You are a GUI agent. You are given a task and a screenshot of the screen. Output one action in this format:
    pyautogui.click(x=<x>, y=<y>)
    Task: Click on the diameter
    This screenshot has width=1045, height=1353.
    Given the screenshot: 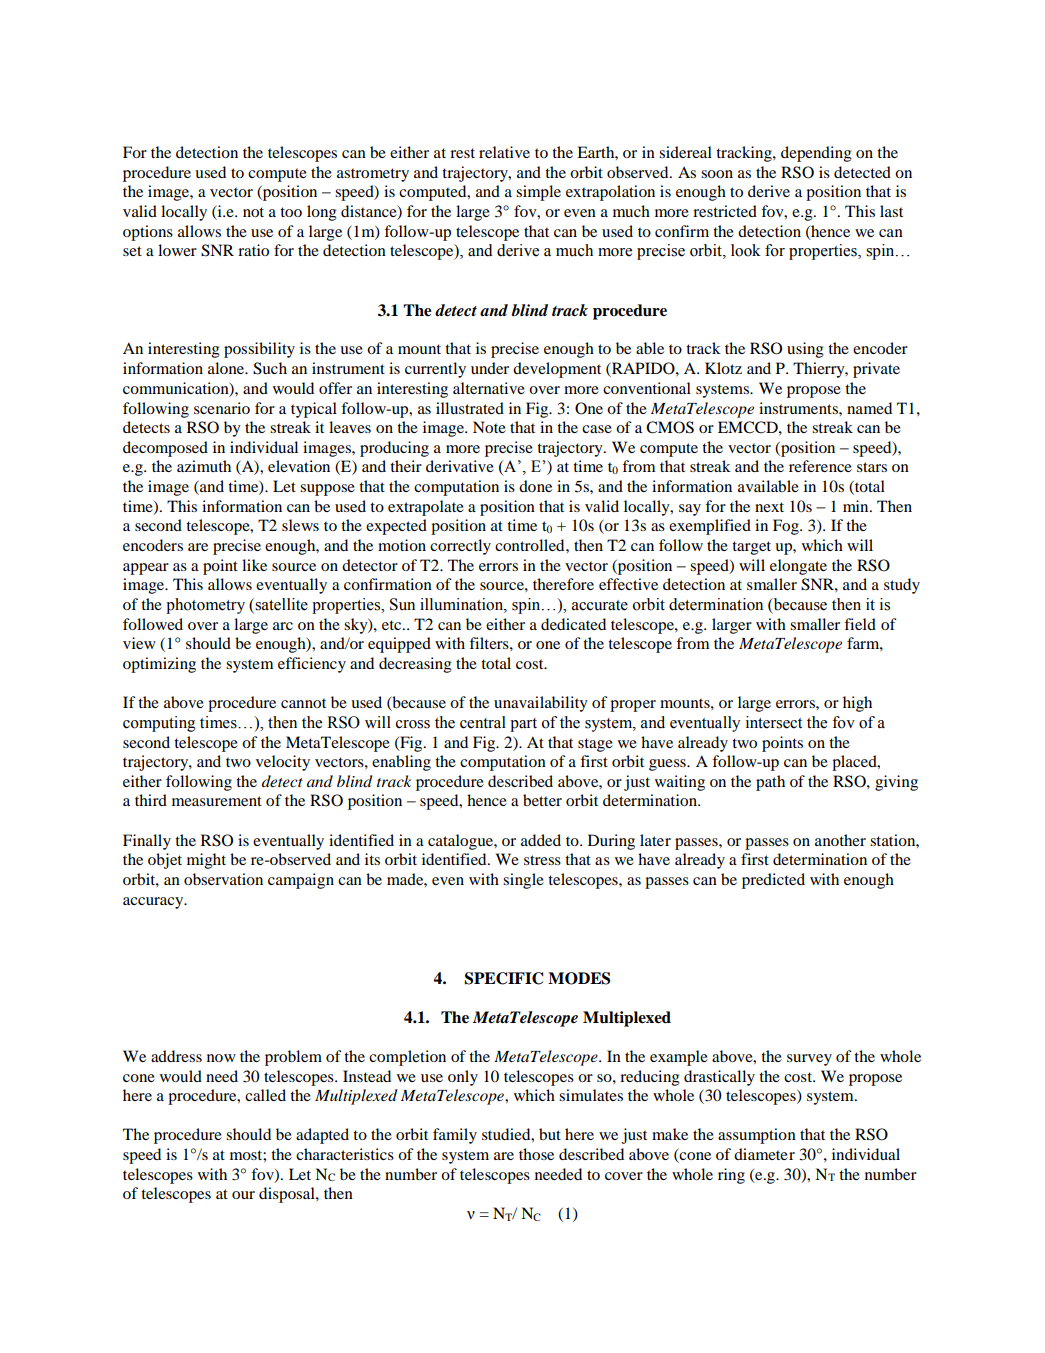 What is the action you would take?
    pyautogui.click(x=764, y=1154)
